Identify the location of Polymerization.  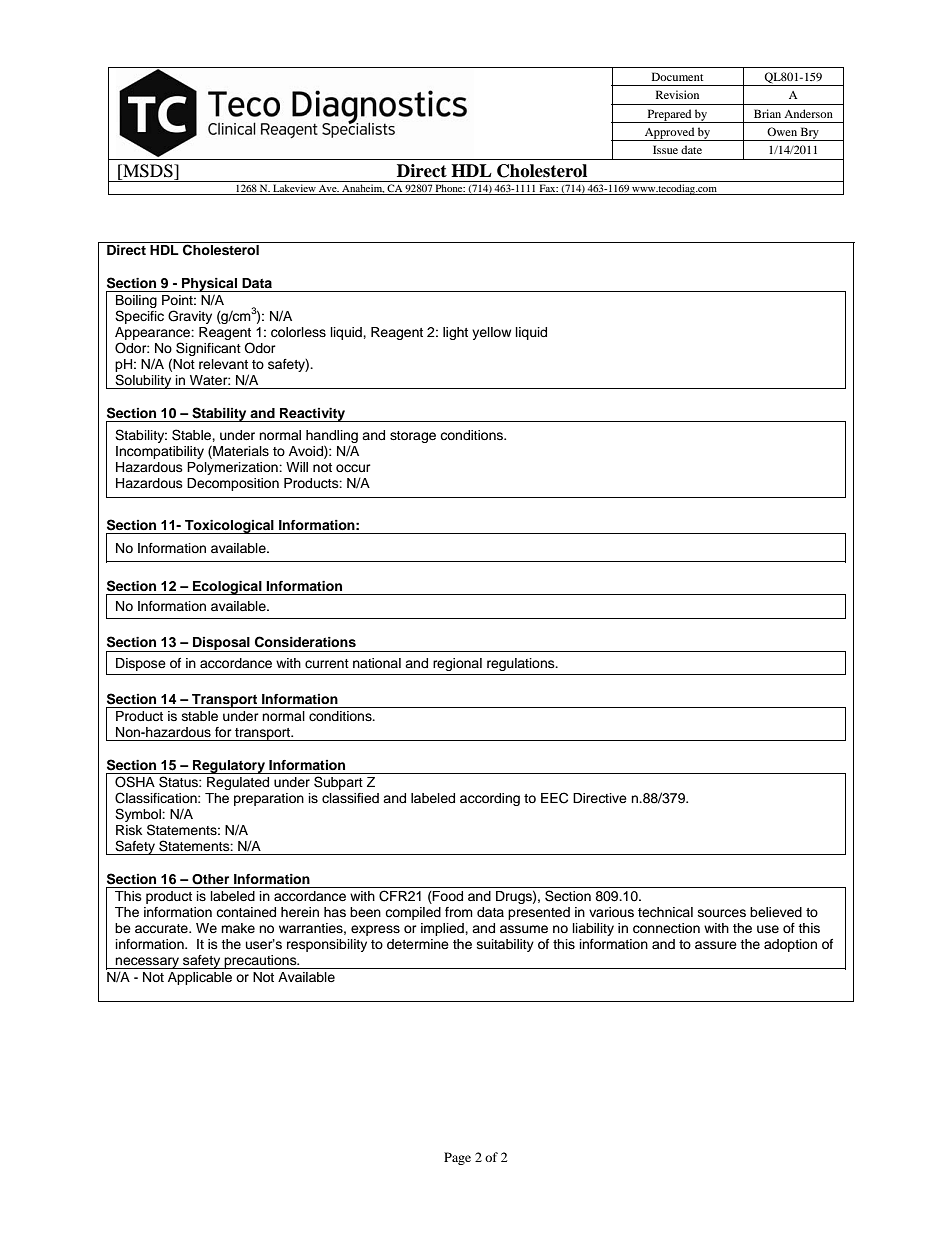
(233, 468).
